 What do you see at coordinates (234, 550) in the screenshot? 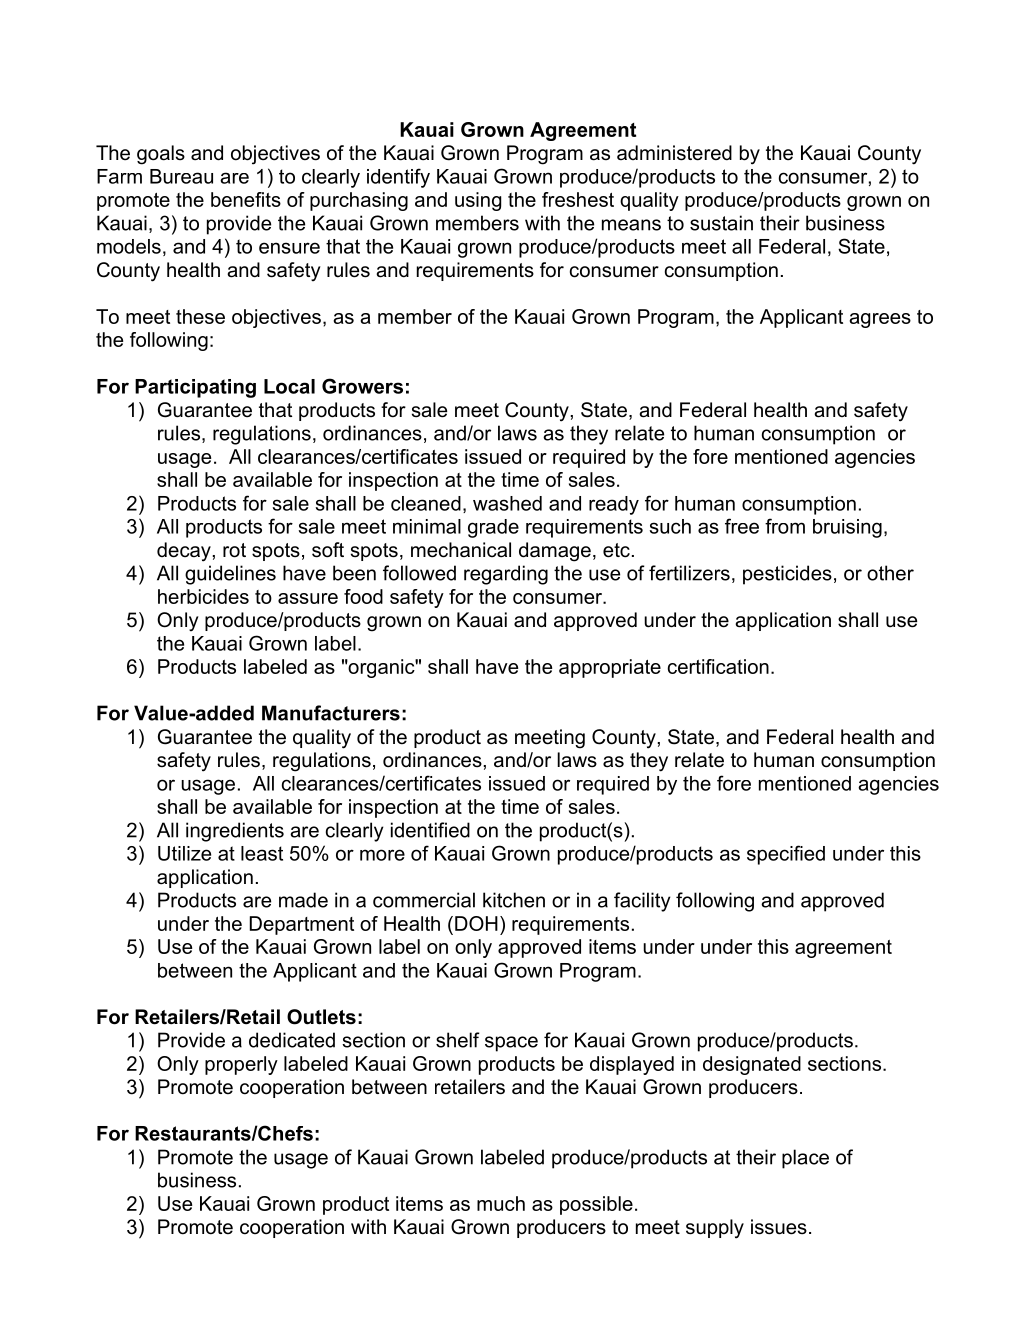
I see `rot` at bounding box center [234, 550].
